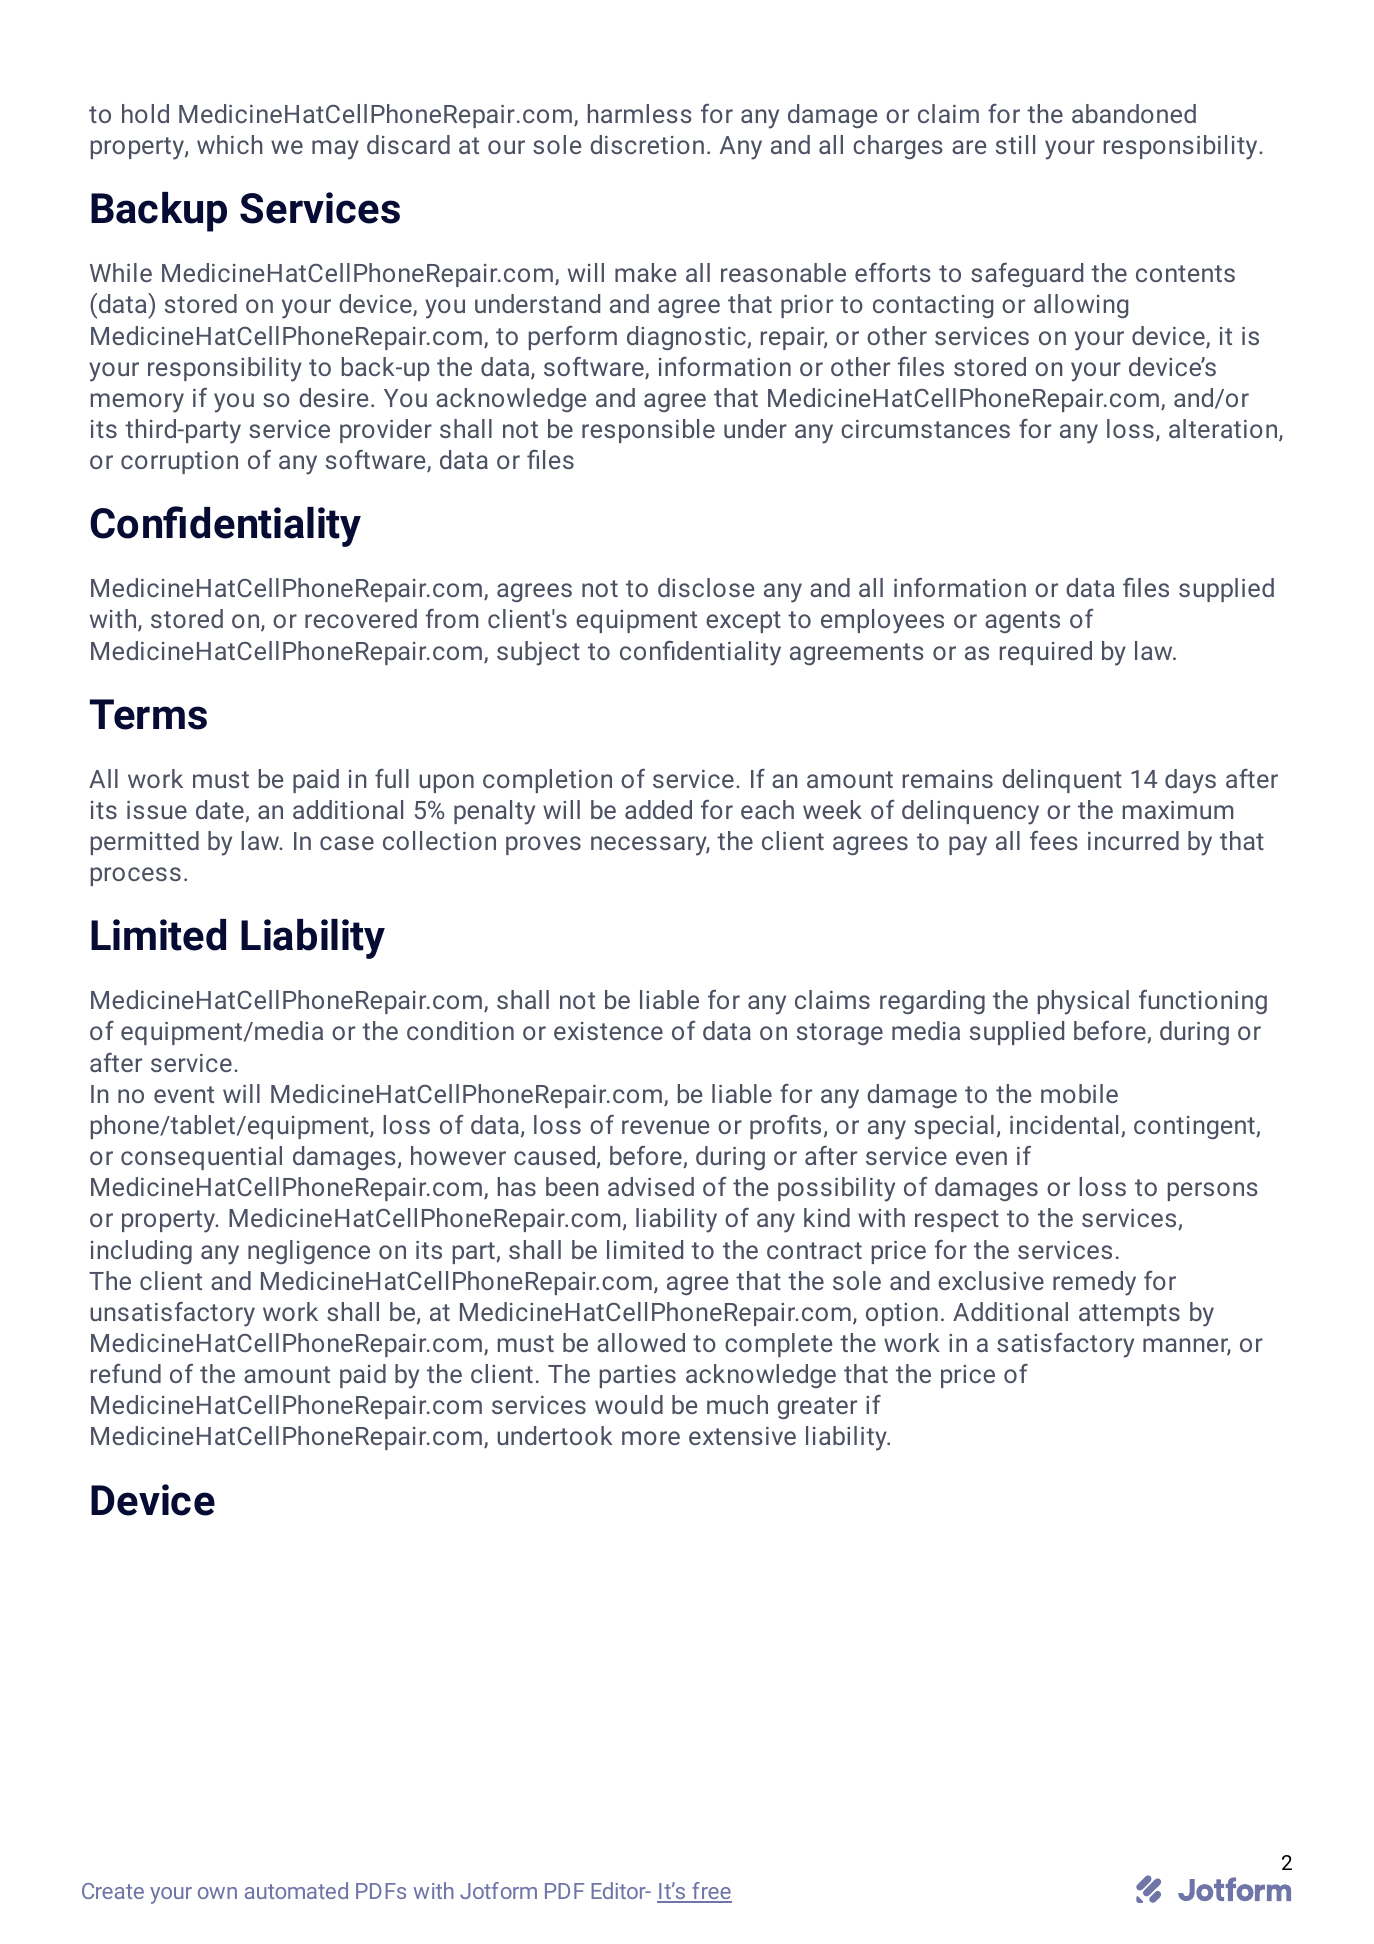 This screenshot has width=1374, height=1944. What do you see at coordinates (1062, 781) in the screenshot?
I see `delinquent` at bounding box center [1062, 781].
